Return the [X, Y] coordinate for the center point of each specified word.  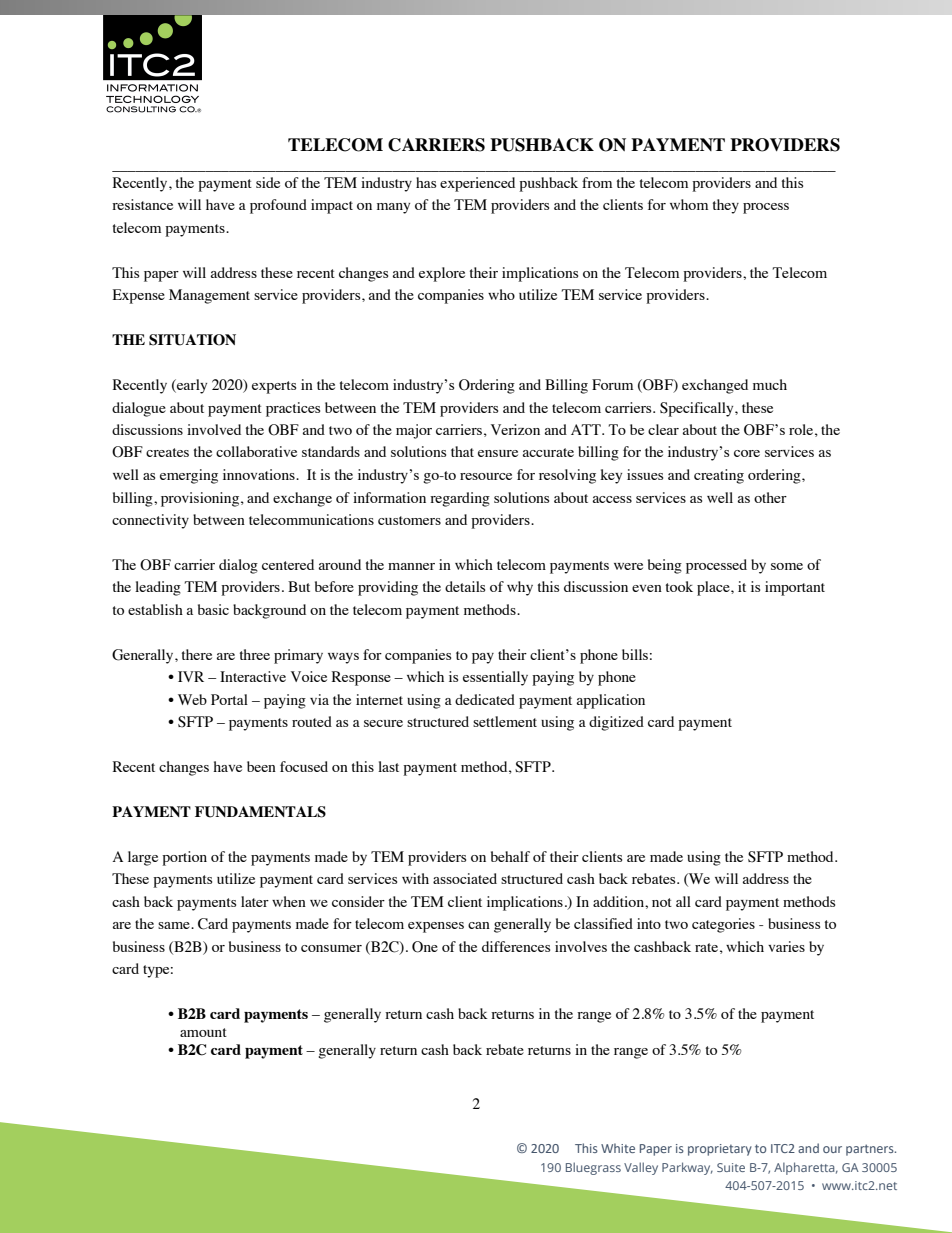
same [175, 925]
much [770, 384]
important [795, 588]
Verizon [515, 429]
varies [786, 946]
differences [516, 946]
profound [278, 206]
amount [203, 1032]
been [261, 766]
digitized [616, 723]
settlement [505, 721]
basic [213, 609]
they [726, 206]
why [520, 588]
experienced [477, 184]
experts [274, 387]
